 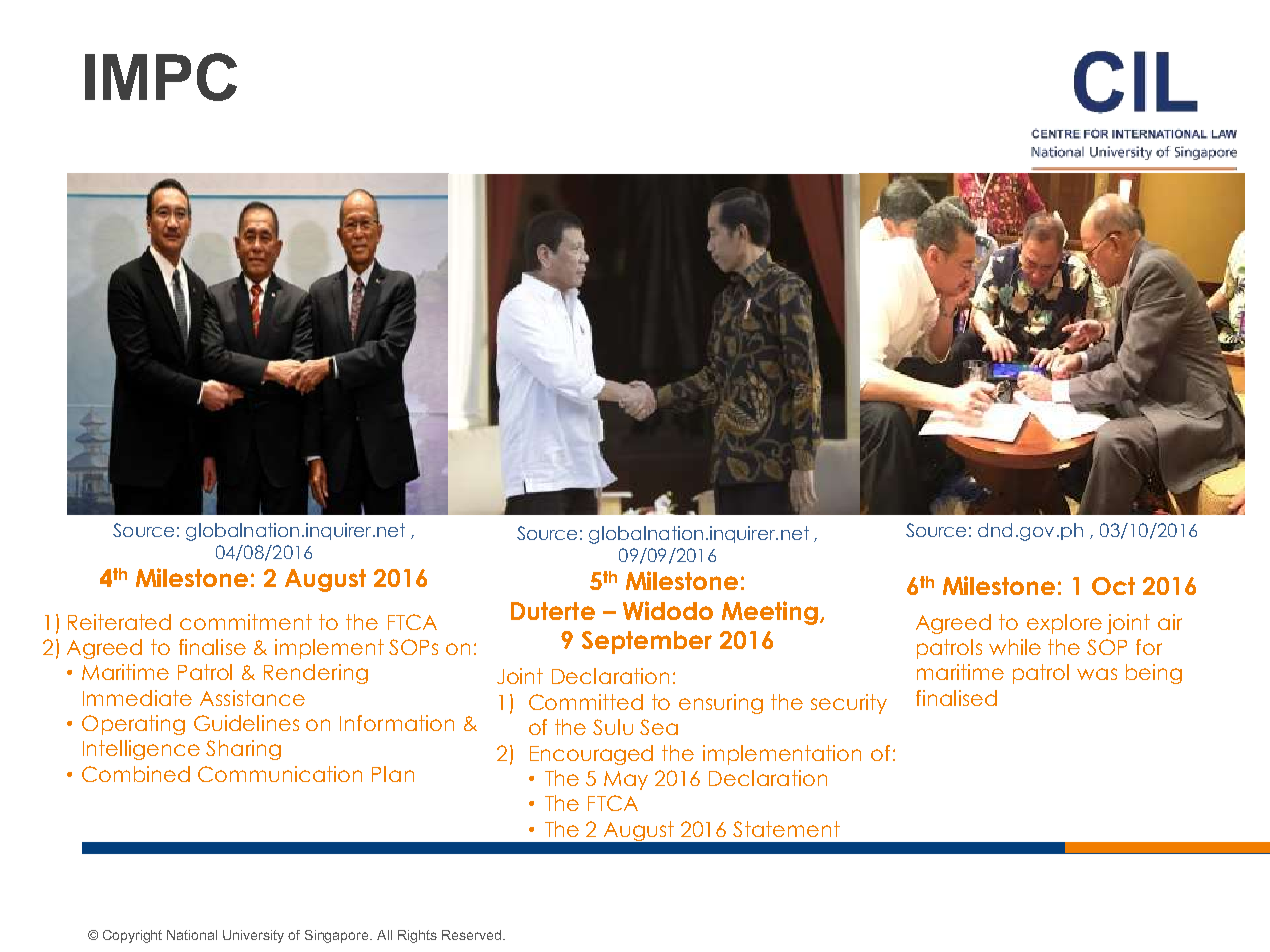 What do you see at coordinates (1113, 586) in the image?
I see `Oct` at bounding box center [1113, 586].
